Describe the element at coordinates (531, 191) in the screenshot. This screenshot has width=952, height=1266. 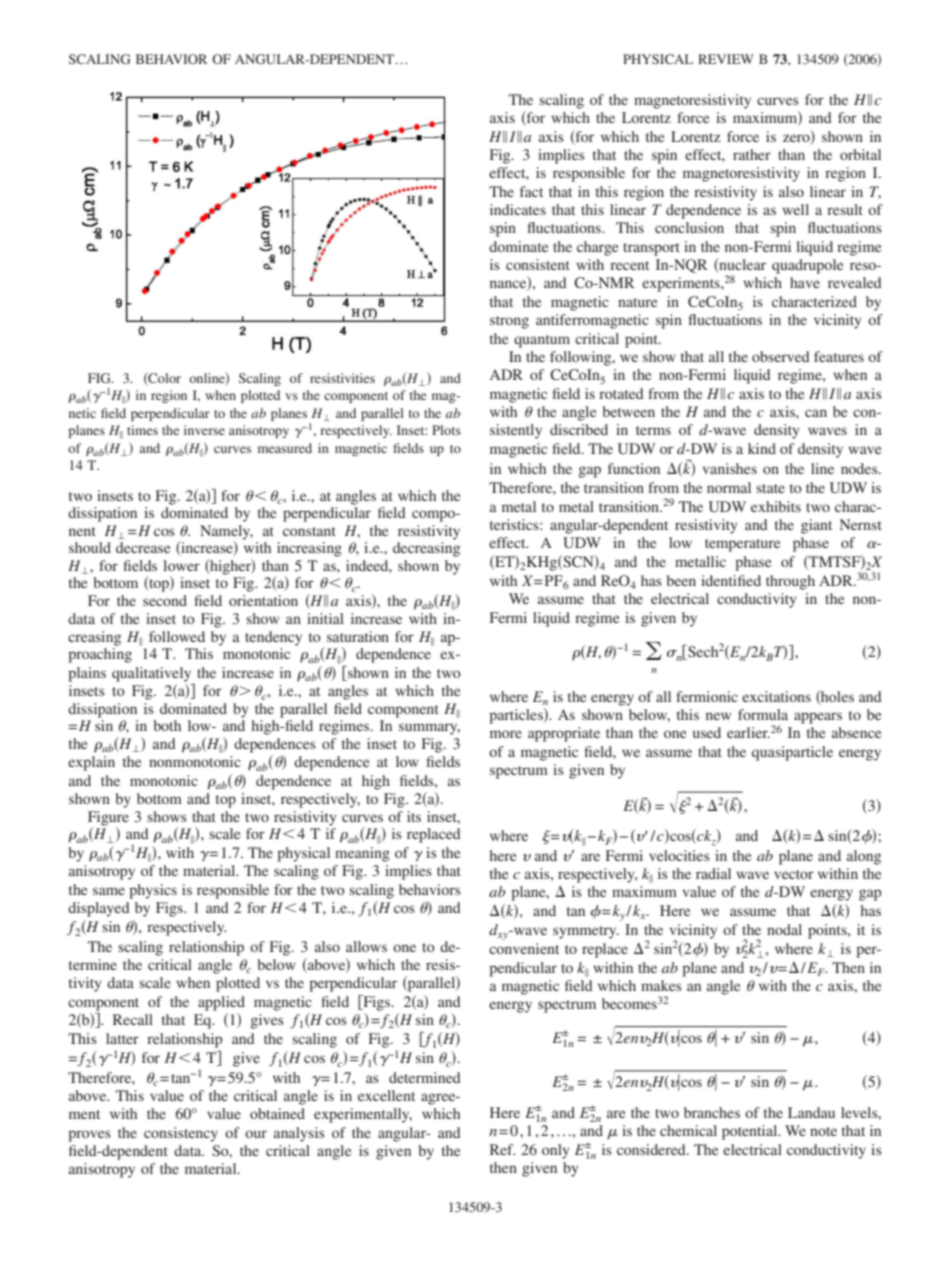
I see `fact` at that location.
